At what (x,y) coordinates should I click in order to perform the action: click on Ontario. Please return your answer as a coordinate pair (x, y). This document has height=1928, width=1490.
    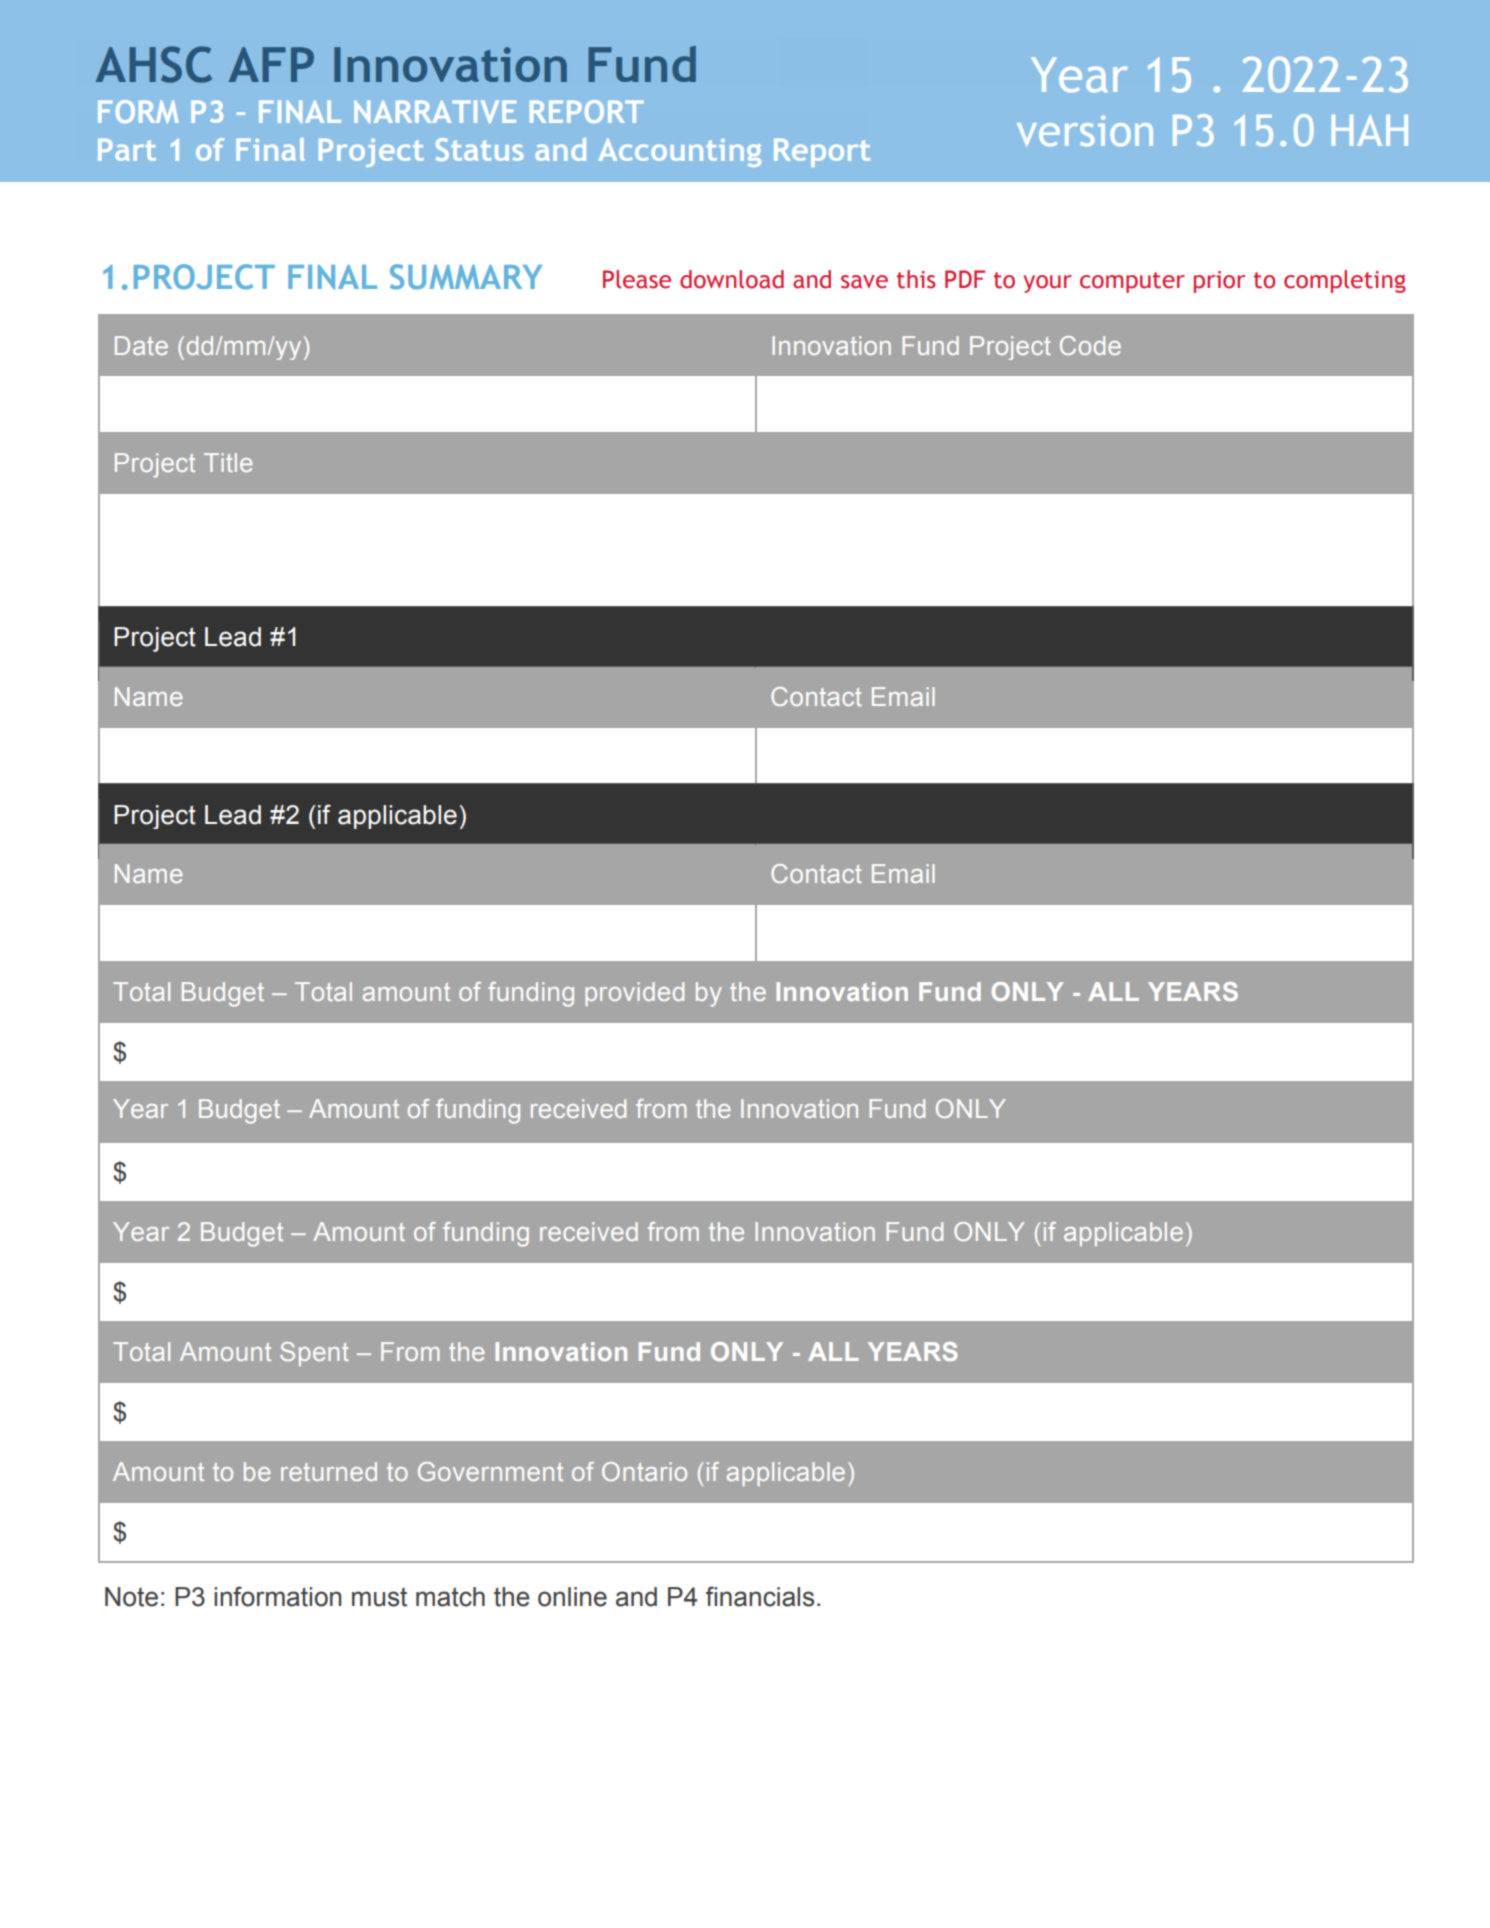
    Looking at the image, I should click on (644, 1471).
